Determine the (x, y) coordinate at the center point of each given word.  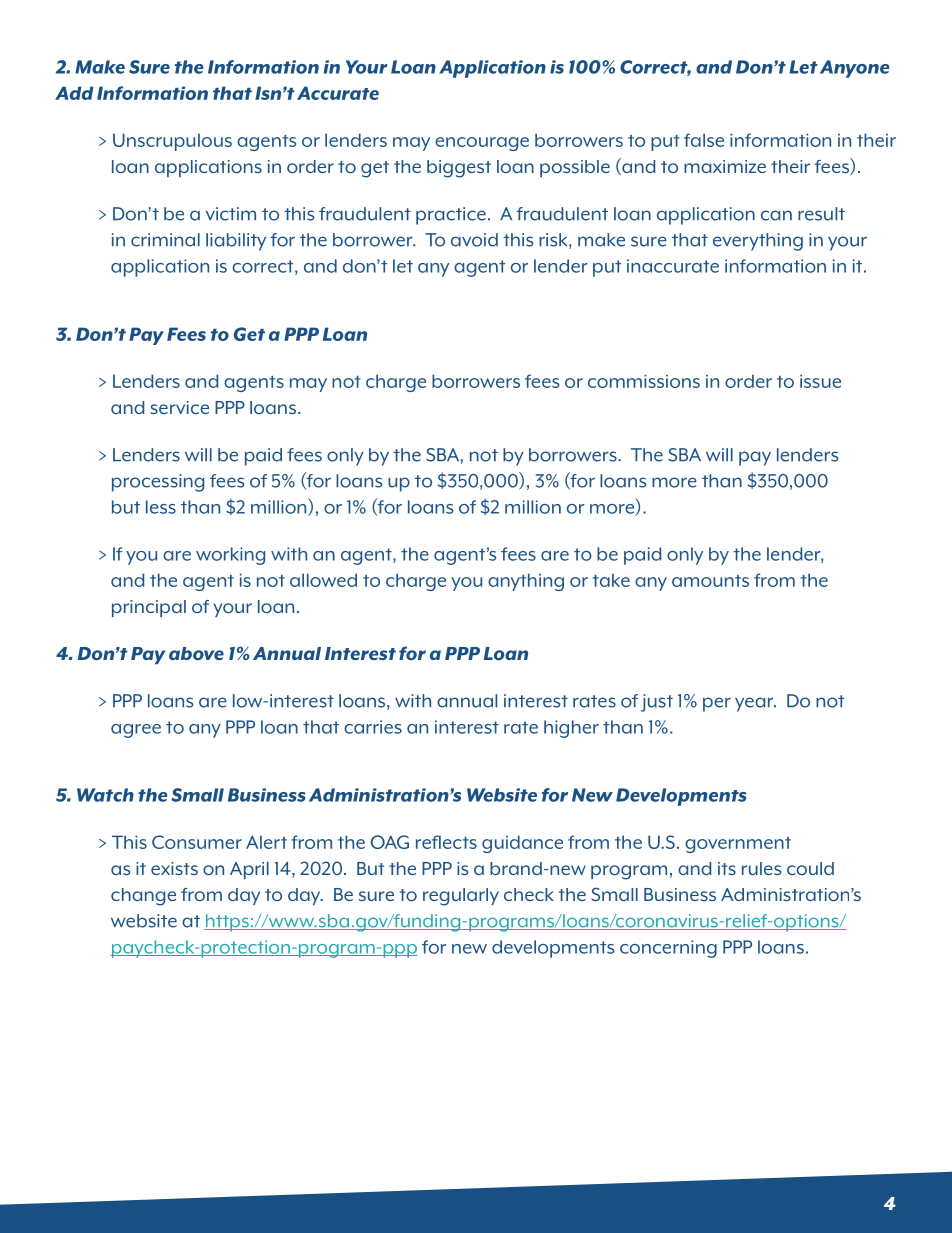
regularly (461, 897)
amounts (710, 581)
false (704, 140)
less (161, 507)
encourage (482, 144)
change (143, 897)
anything (526, 582)
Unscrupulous (172, 142)
